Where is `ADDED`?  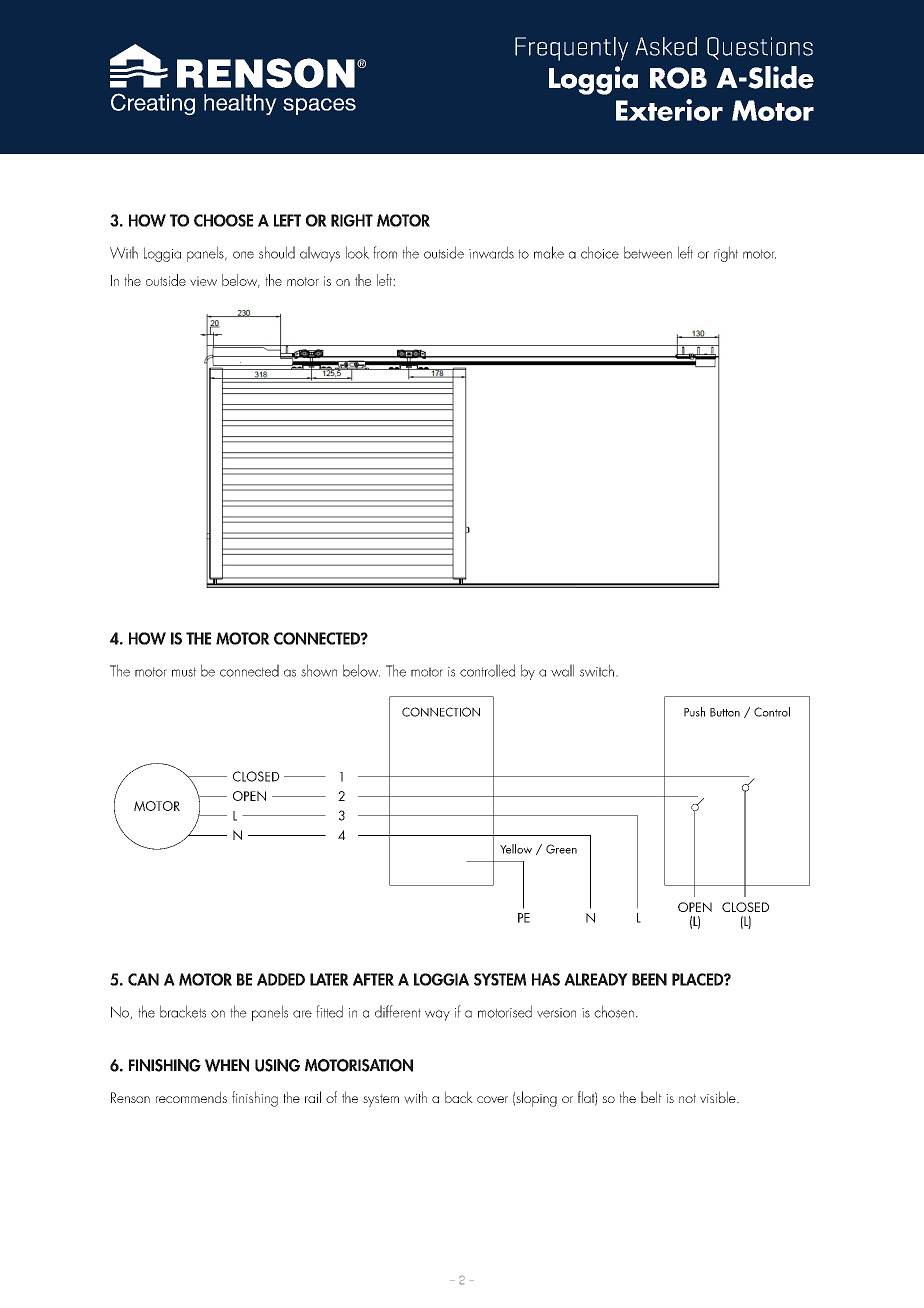
ADDED is located at coordinates (281, 979).
